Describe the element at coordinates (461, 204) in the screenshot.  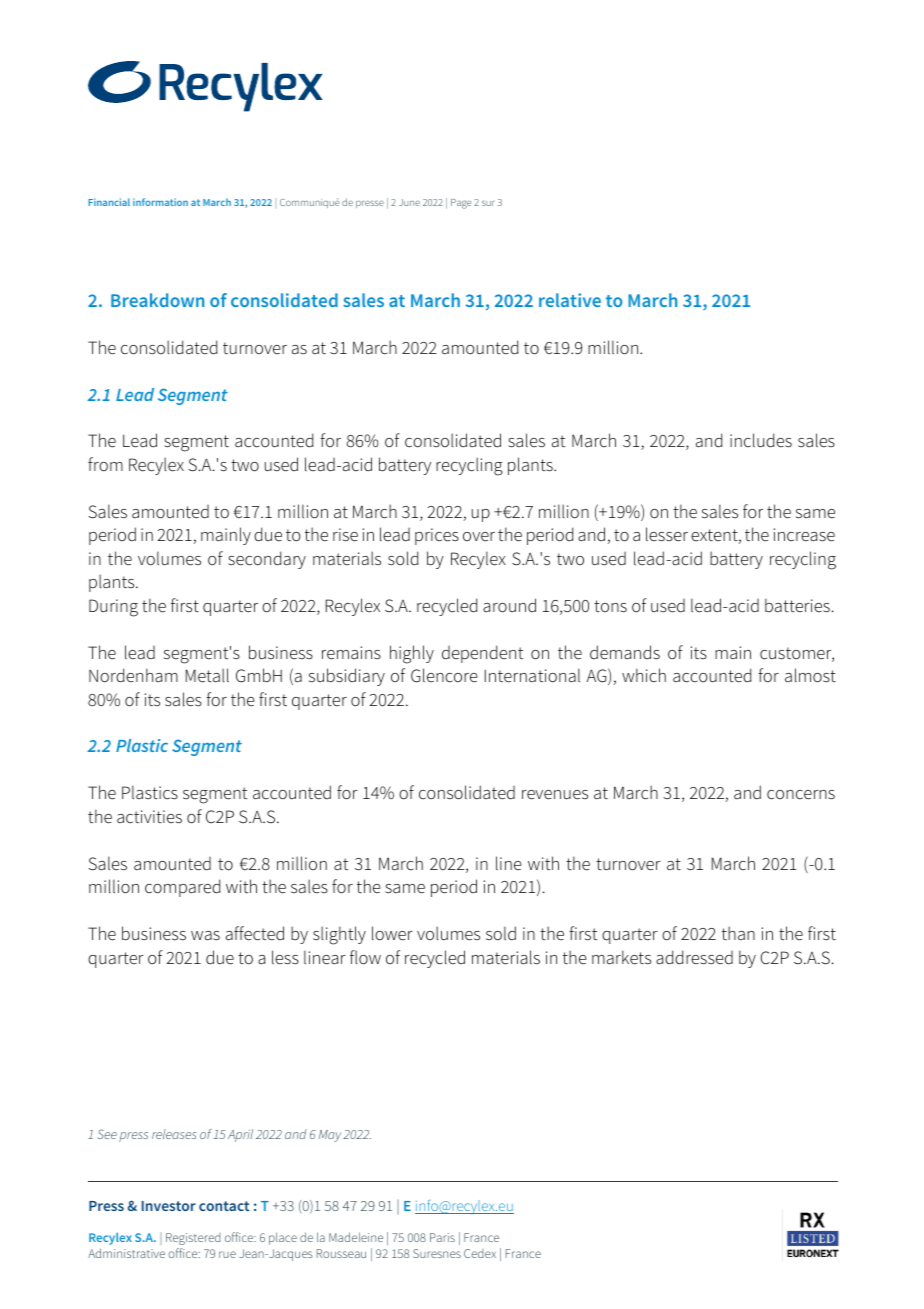
I see `Page` at that location.
